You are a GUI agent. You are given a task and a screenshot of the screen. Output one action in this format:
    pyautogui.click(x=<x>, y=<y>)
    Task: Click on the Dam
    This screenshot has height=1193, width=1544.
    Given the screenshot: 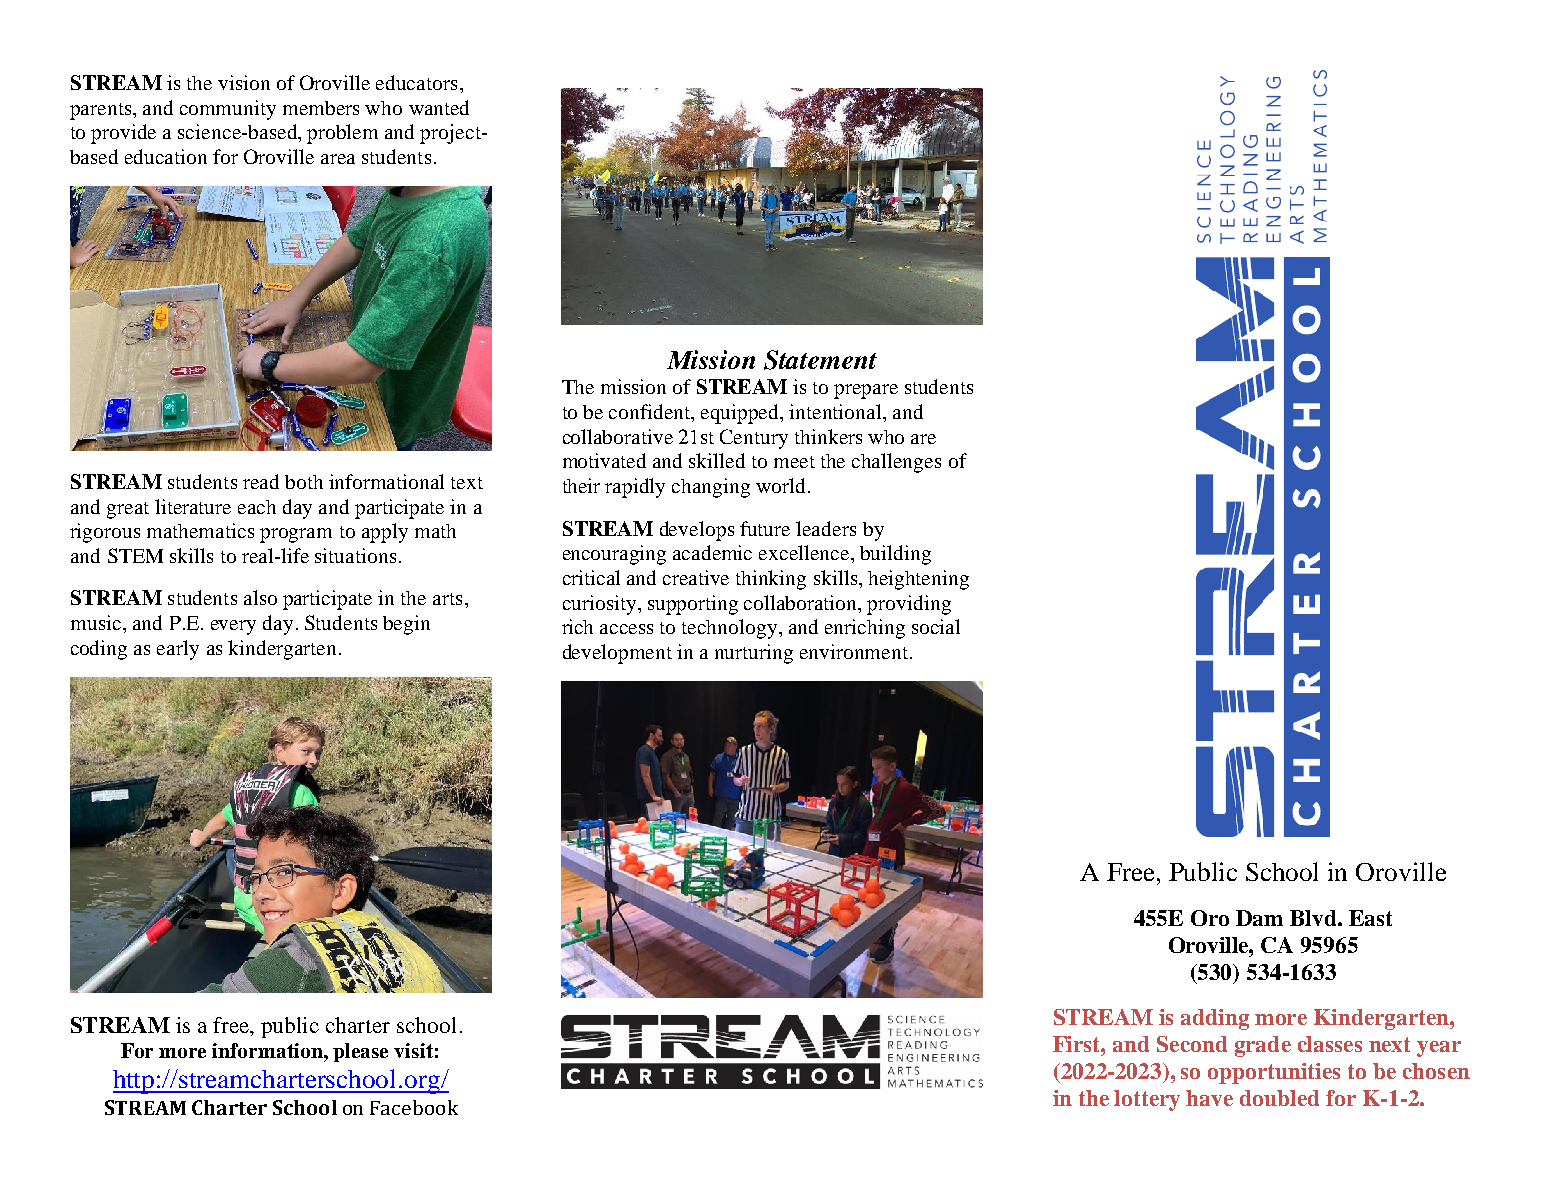 What is the action you would take?
    pyautogui.click(x=1259, y=918)
